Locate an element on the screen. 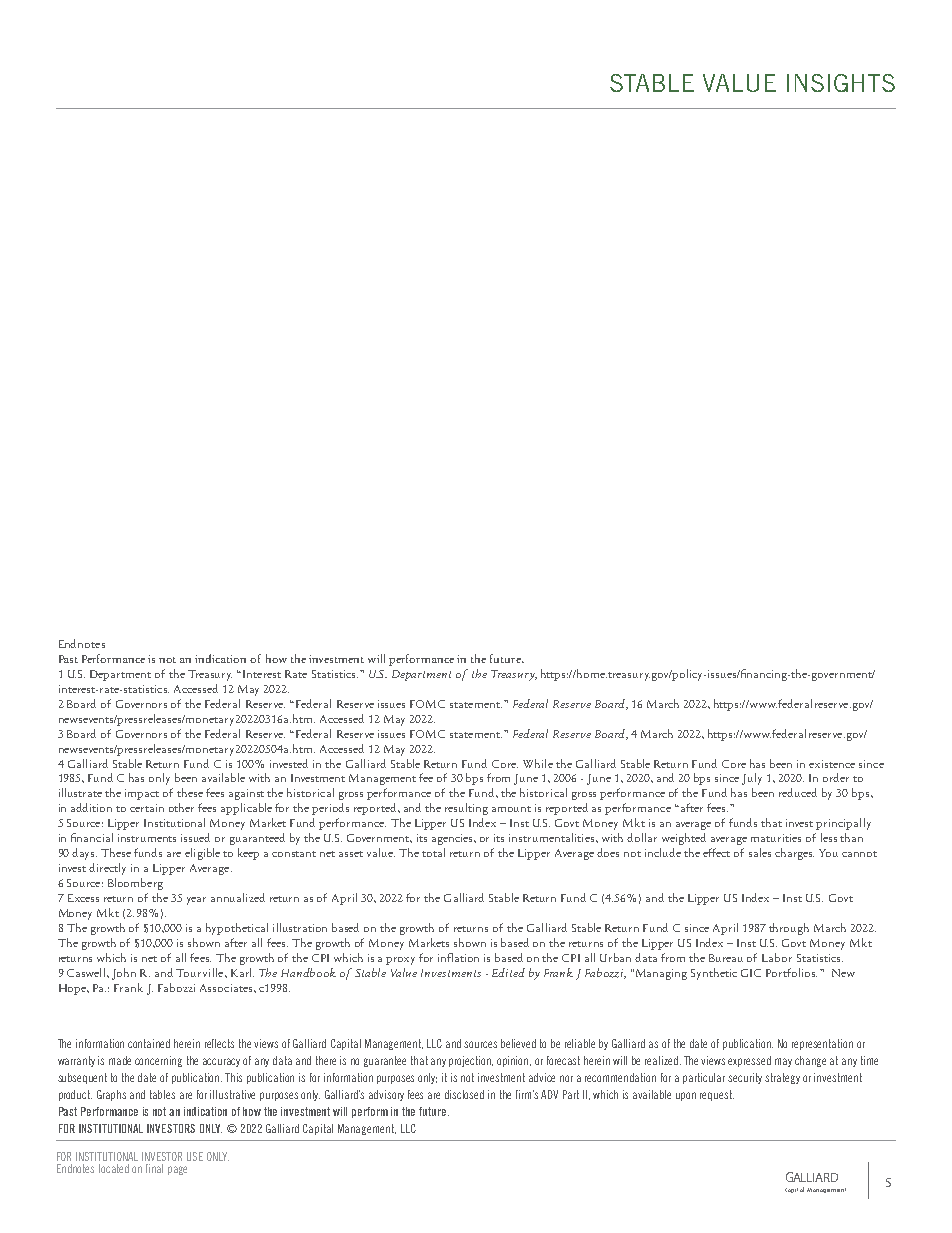 The height and width of the screenshot is (1233, 952). impact is located at coordinates (142, 794).
